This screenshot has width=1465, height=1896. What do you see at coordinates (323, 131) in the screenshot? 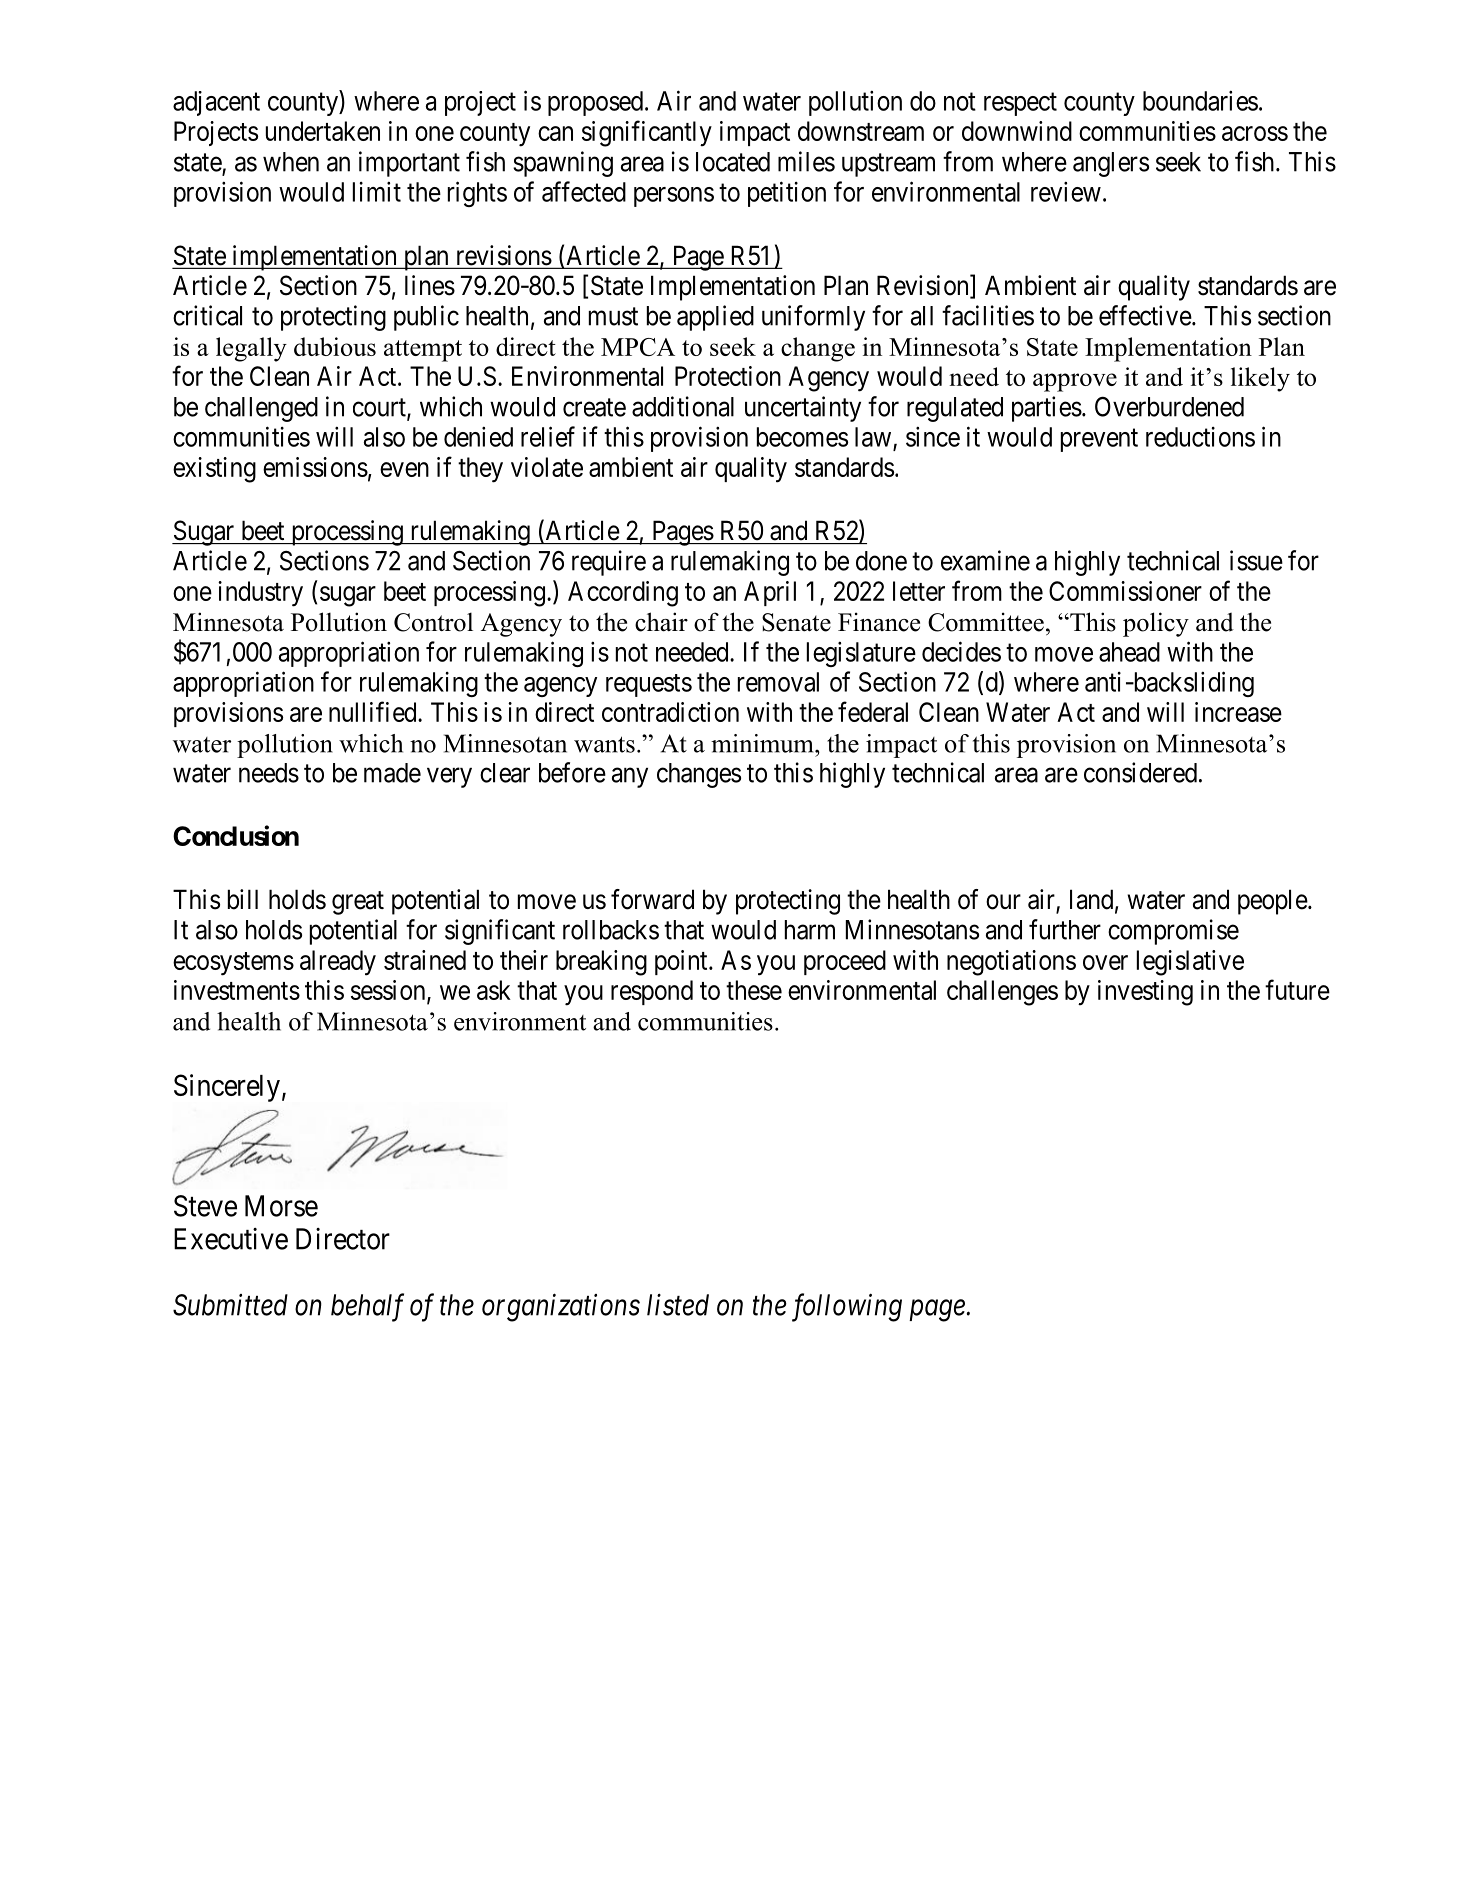
I see `undertaken` at bounding box center [323, 131].
